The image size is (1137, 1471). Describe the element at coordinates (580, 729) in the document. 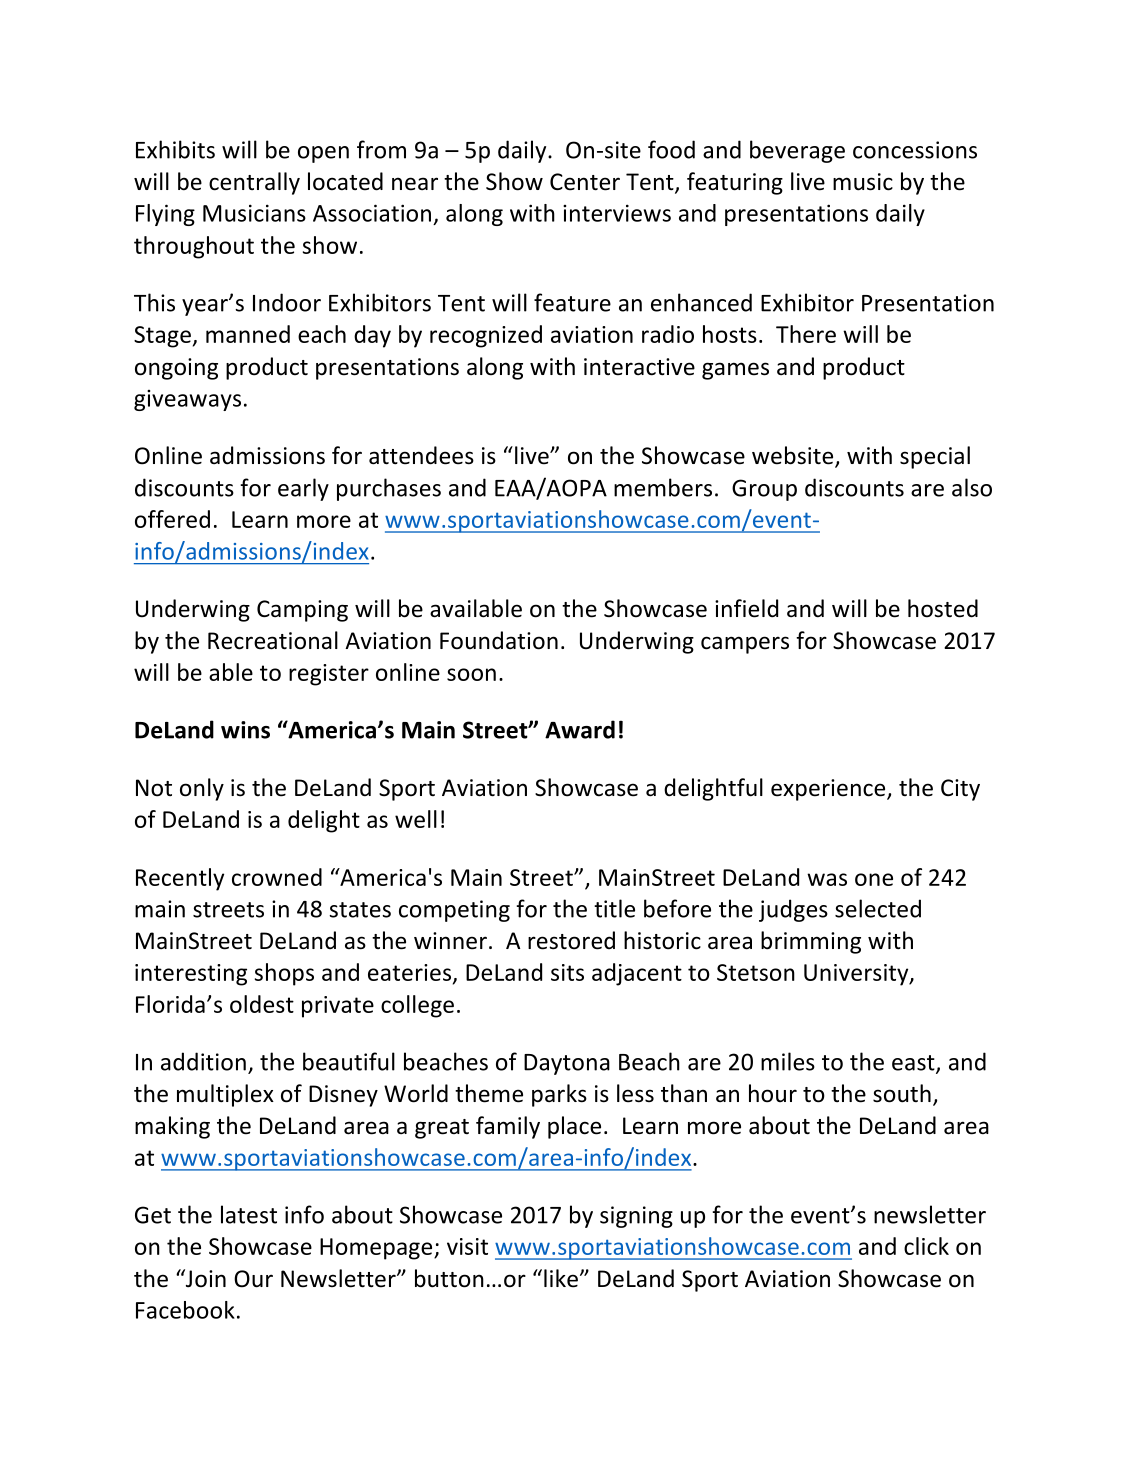

I see `Award` at that location.
